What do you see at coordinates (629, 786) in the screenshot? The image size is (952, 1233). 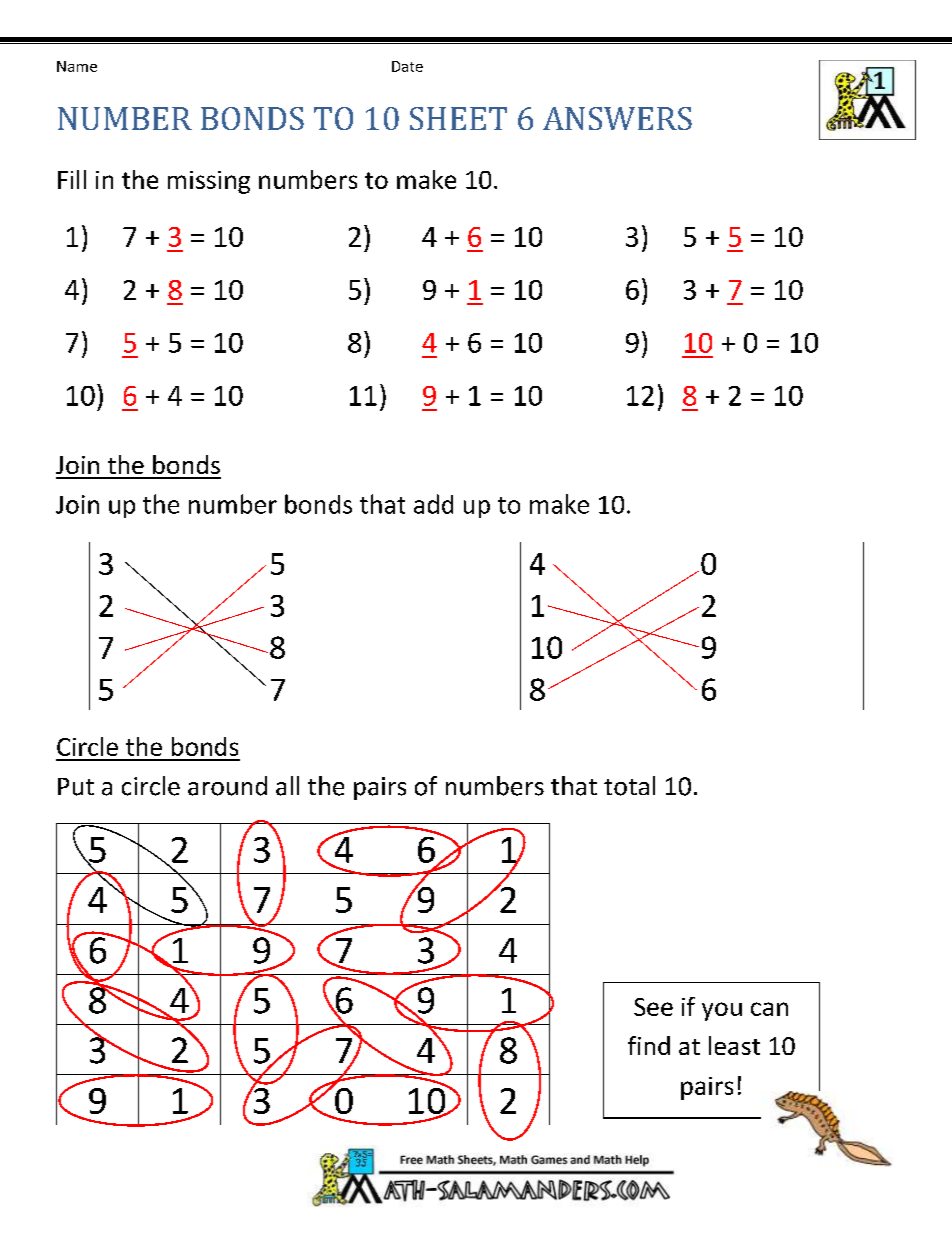 I see `total` at bounding box center [629, 786].
